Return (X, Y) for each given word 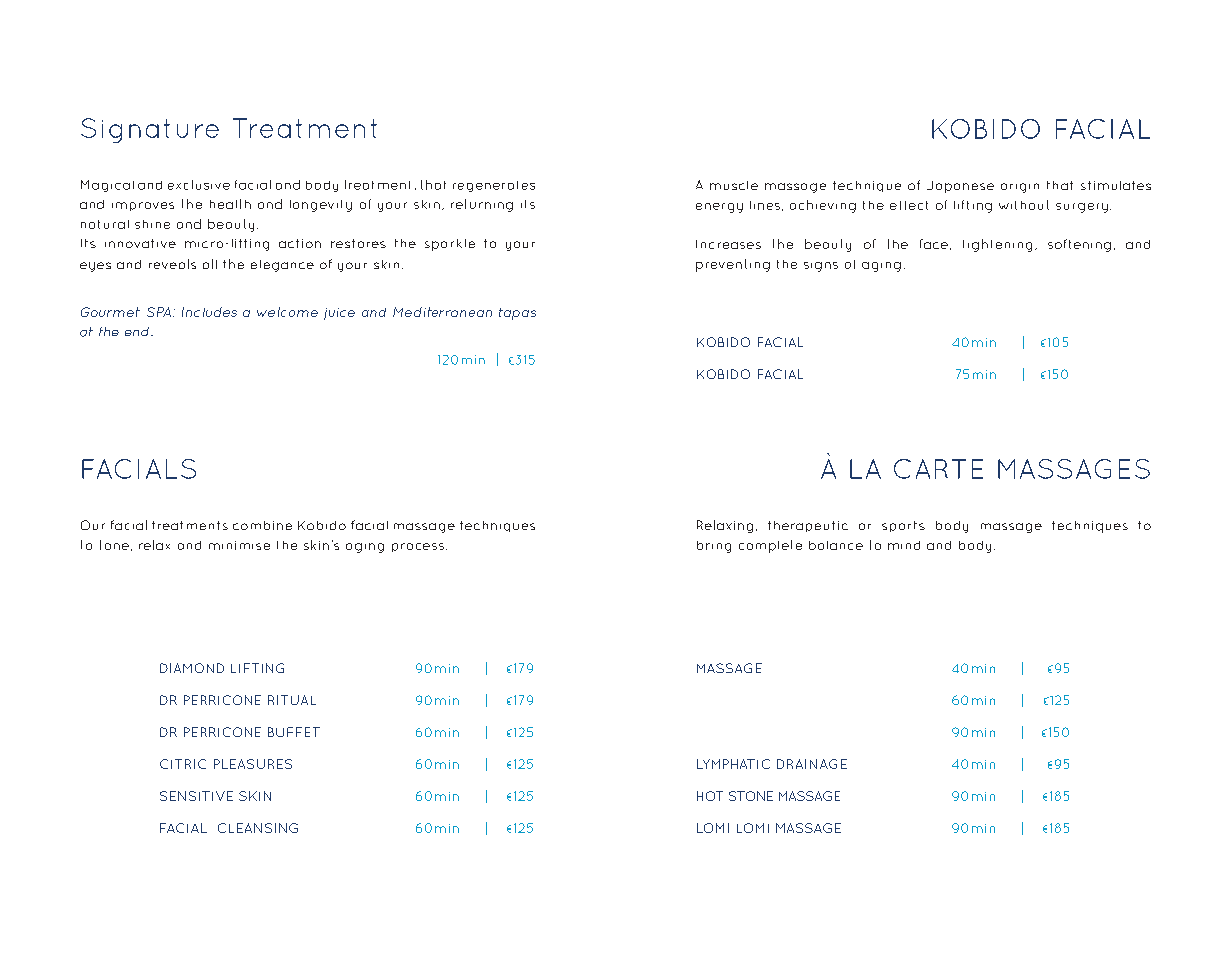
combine (262, 525)
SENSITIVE (196, 796)
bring (714, 547)
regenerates (494, 186)
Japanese (960, 187)
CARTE (938, 469)
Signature (150, 130)
